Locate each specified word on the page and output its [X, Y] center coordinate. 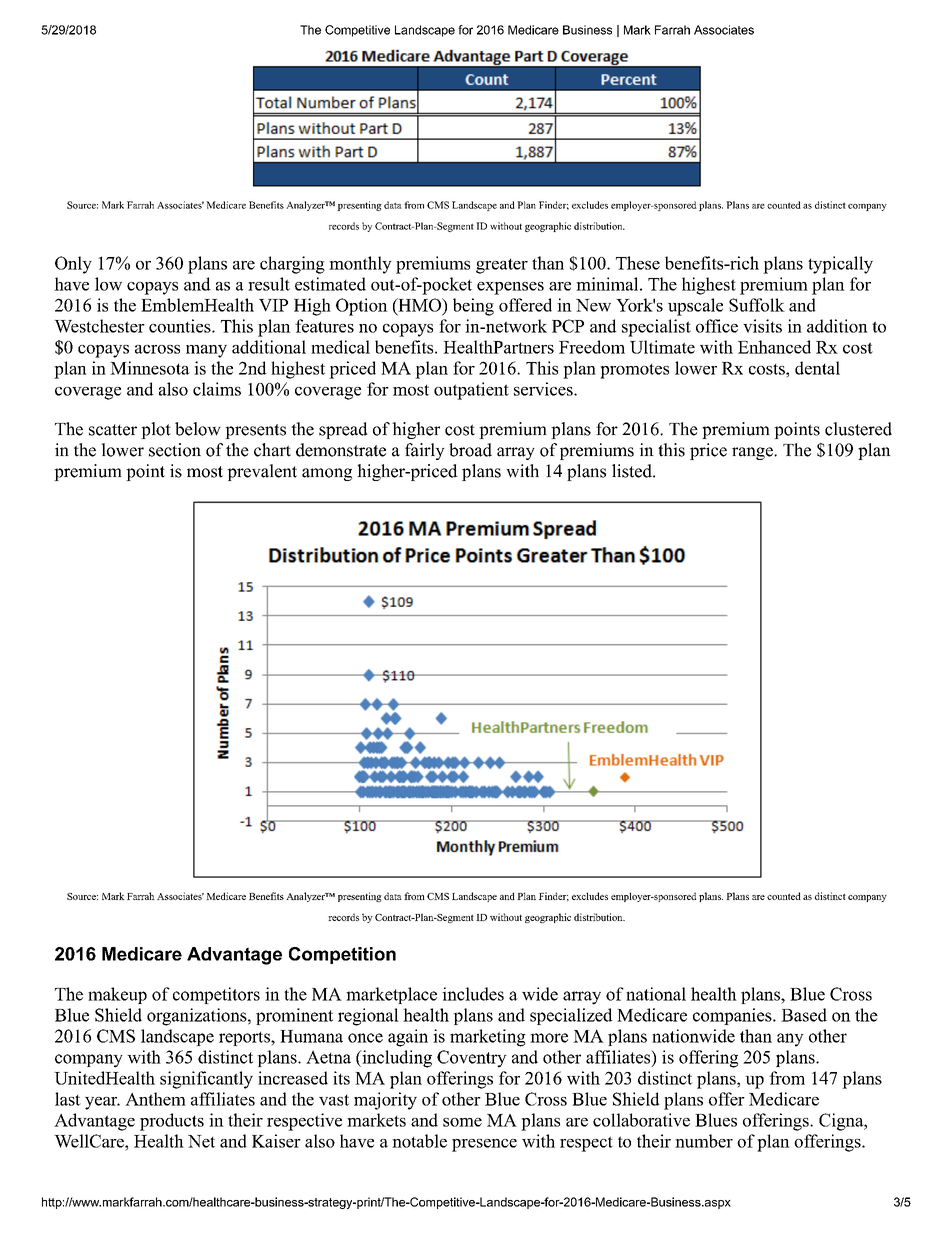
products [172, 1122]
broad [470, 450]
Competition [342, 955]
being [473, 307]
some [462, 1122]
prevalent [262, 472]
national [656, 994]
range [753, 453]
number [704, 1141]
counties [181, 326]
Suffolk [757, 305]
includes [473, 994]
